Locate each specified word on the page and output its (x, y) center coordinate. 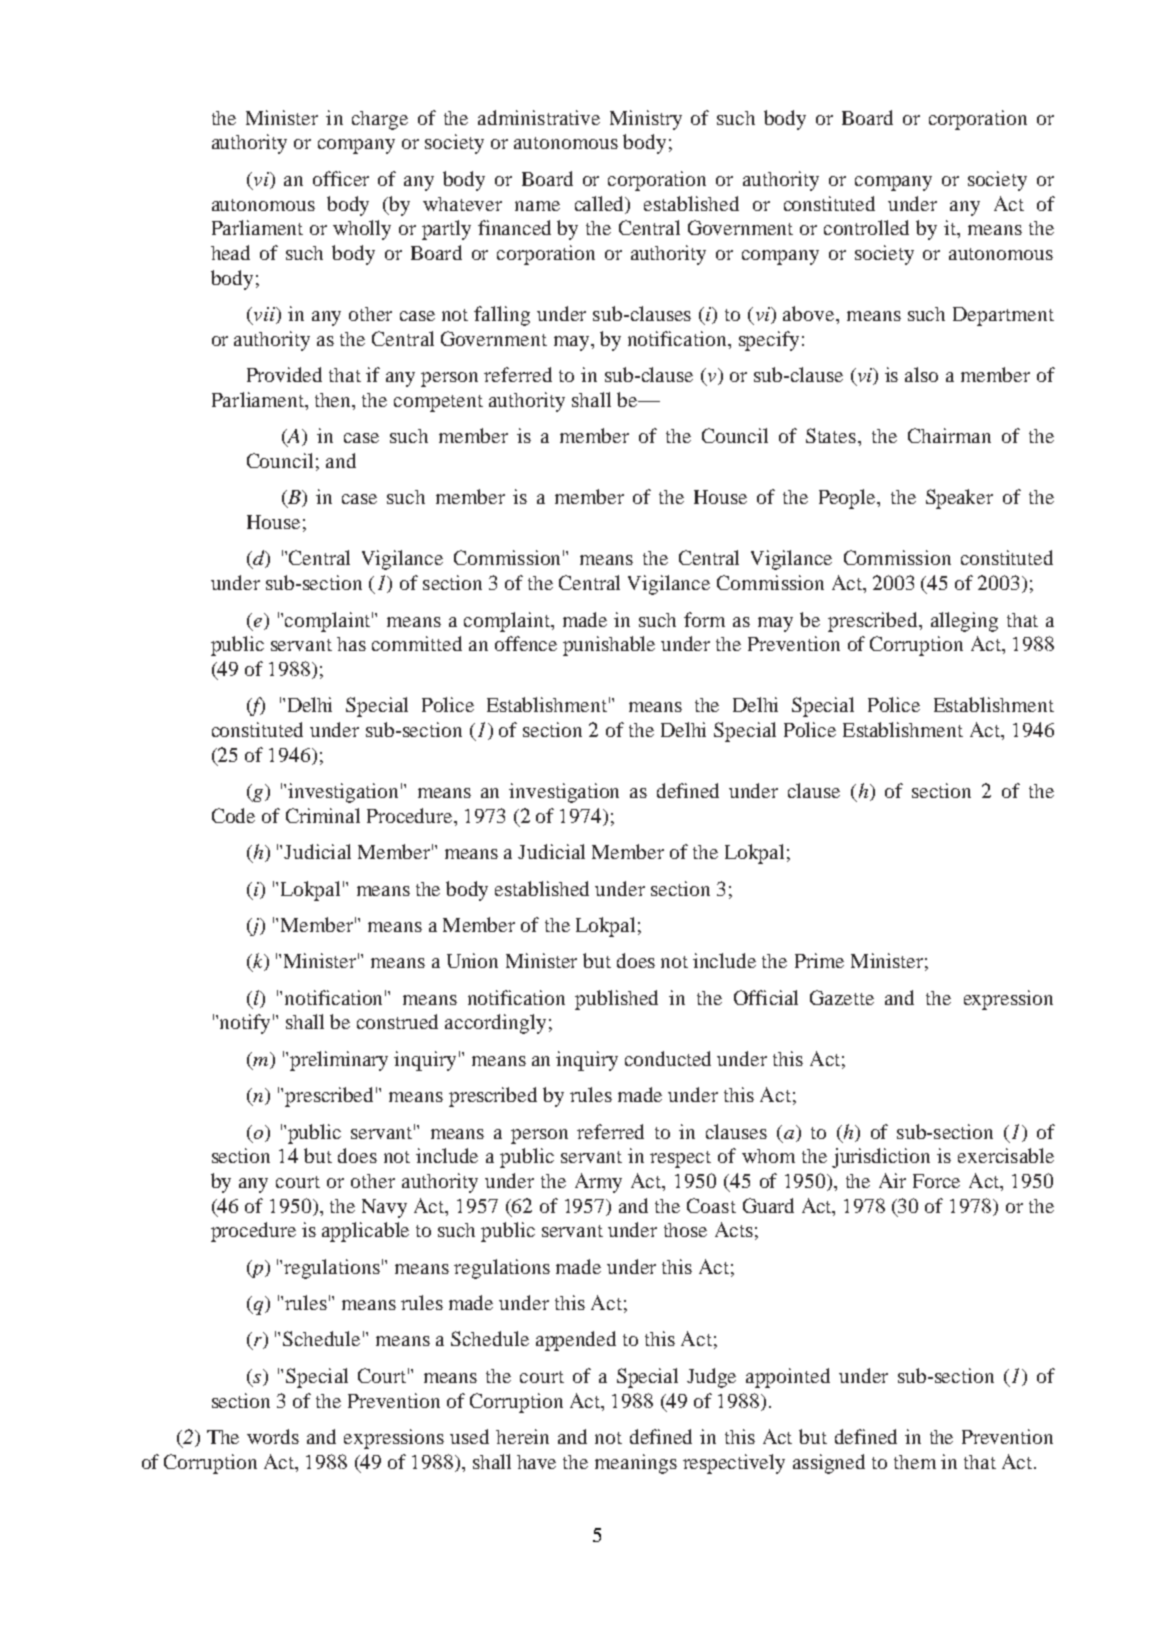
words (273, 1436)
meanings (636, 1464)
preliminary (339, 1061)
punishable (609, 646)
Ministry (646, 120)
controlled (866, 227)
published (616, 1000)
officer (341, 178)
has (351, 644)
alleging (964, 622)
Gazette (842, 997)
